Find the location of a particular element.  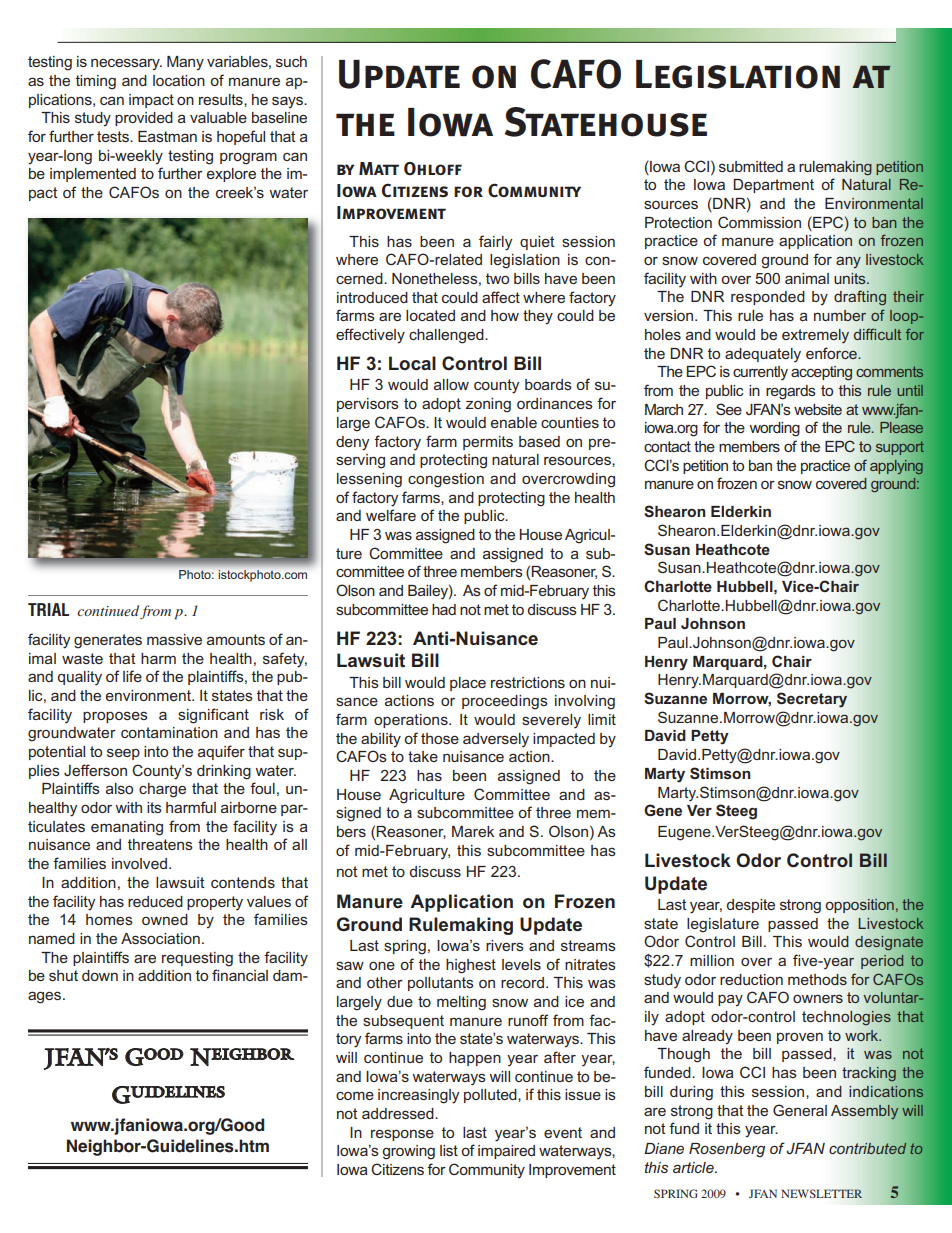

had is located at coordinates (444, 609).
